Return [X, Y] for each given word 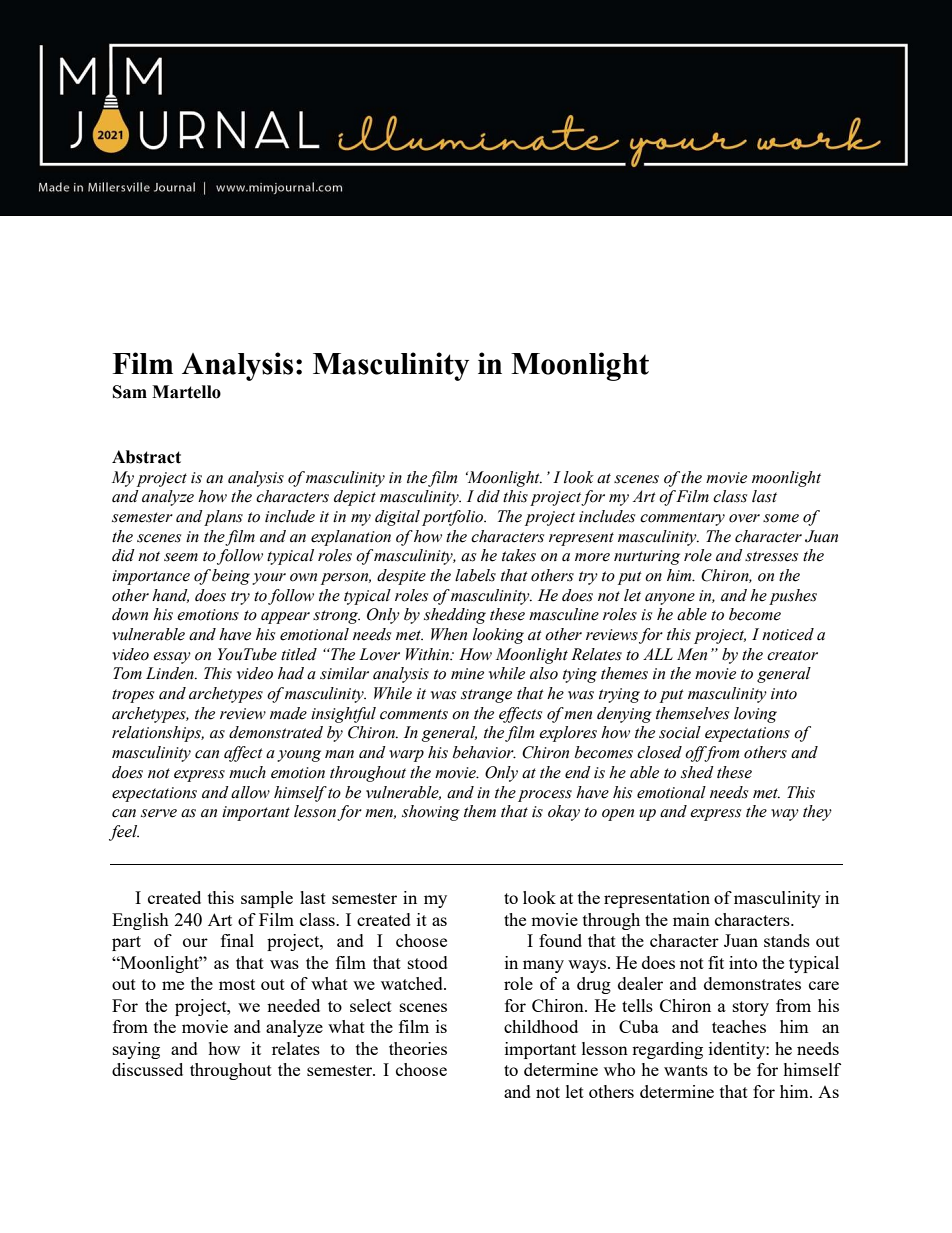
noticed [788, 634]
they [817, 813]
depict [355, 498]
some [781, 518]
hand [170, 596]
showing [431, 813]
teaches [739, 1026]
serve [159, 813]
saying [136, 1050]
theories [418, 1048]
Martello [186, 392]
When [449, 634]
